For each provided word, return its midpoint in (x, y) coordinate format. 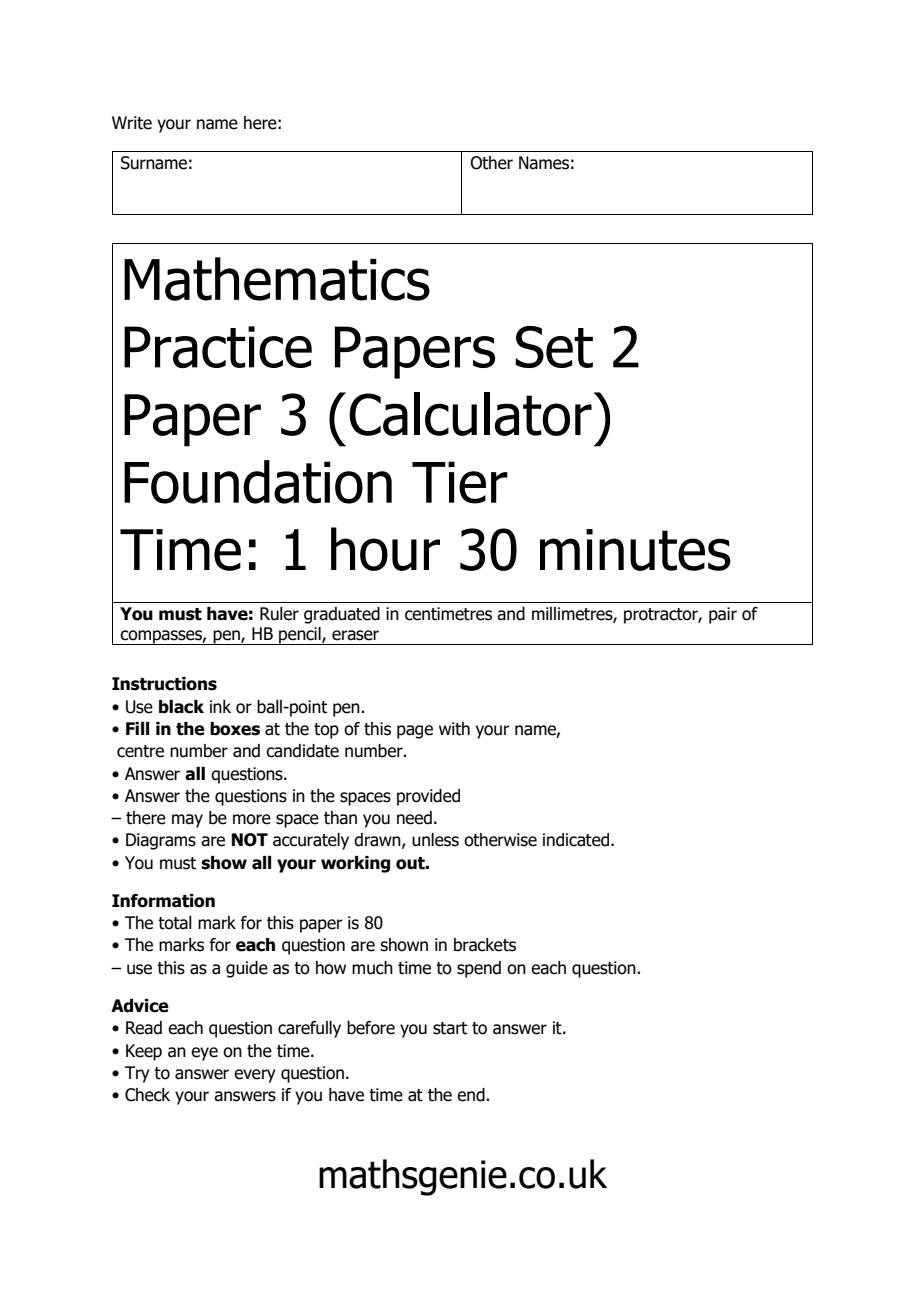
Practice (218, 347)
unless (435, 840)
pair (723, 615)
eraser (355, 635)
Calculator (470, 414)
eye (204, 1054)
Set (554, 347)
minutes (635, 550)
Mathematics (277, 279)
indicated (576, 840)
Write (132, 123)
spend (479, 969)
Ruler (279, 614)
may (187, 821)
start (450, 1028)
